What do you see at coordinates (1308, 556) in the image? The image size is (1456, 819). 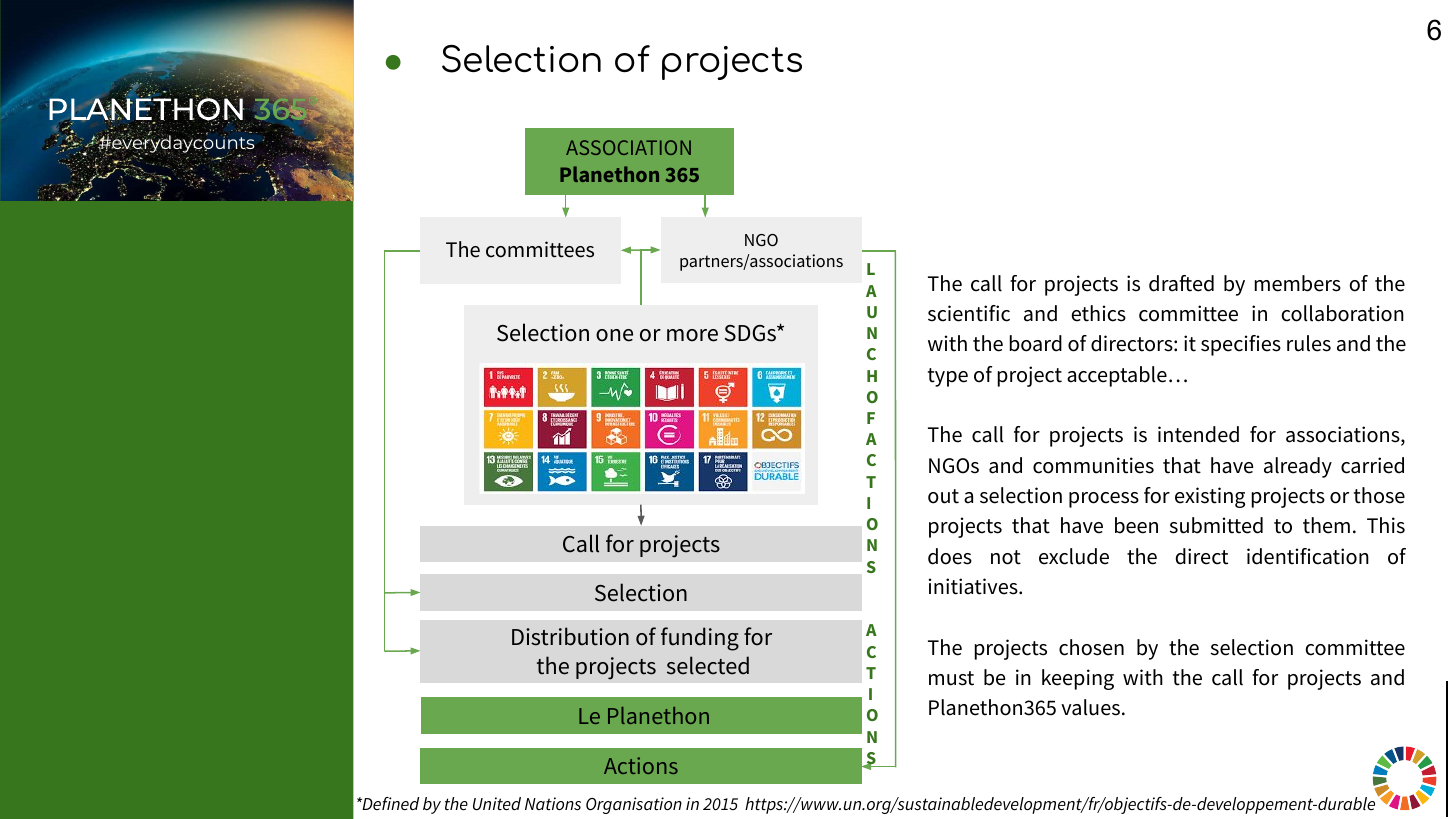 I see `identification` at bounding box center [1308, 556].
